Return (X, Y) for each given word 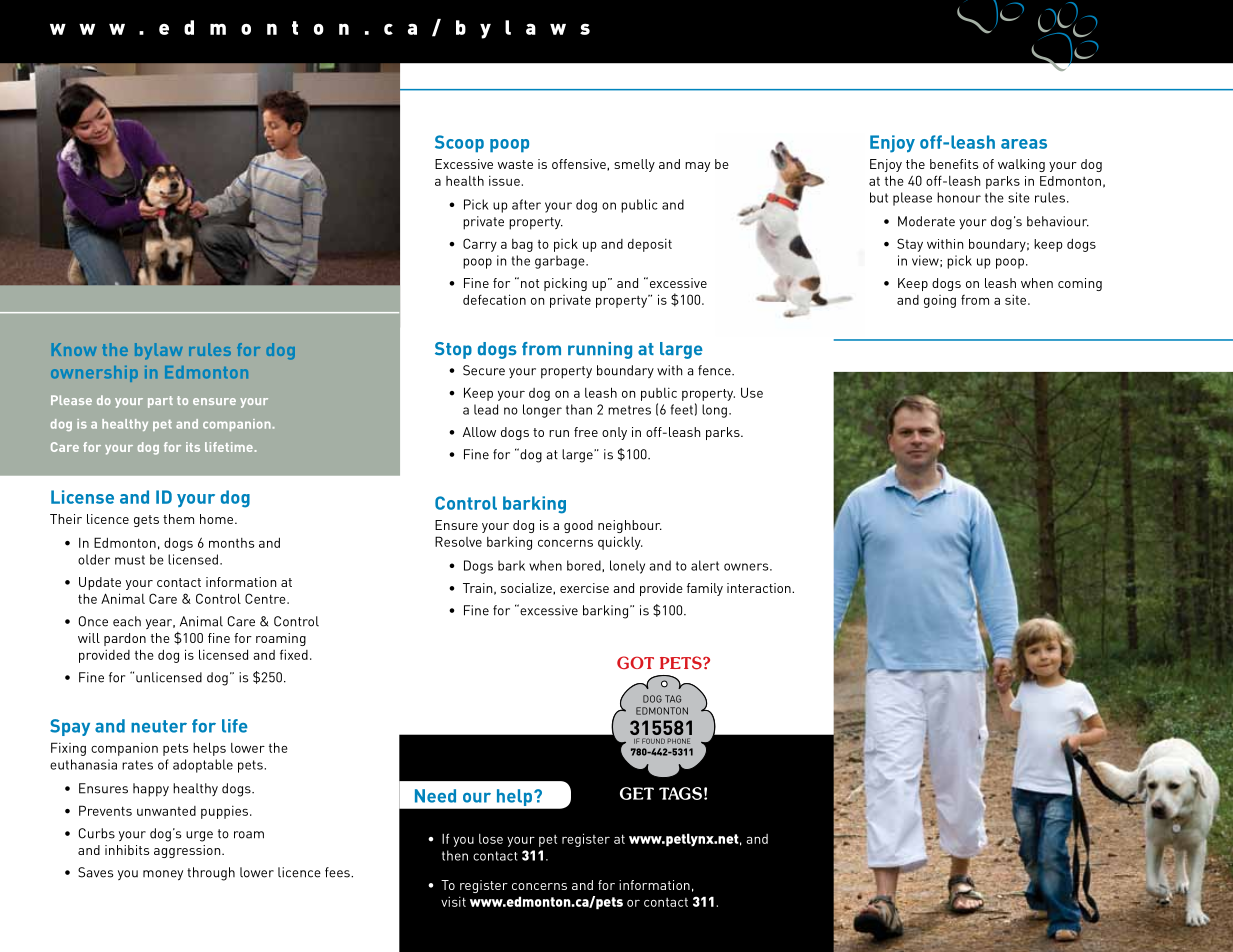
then (455, 855)
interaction (760, 588)
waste (515, 164)
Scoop (459, 143)
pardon (125, 639)
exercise (584, 588)
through (211, 874)
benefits (954, 164)
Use (752, 392)
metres (629, 410)
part (160, 402)
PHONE (678, 741)
